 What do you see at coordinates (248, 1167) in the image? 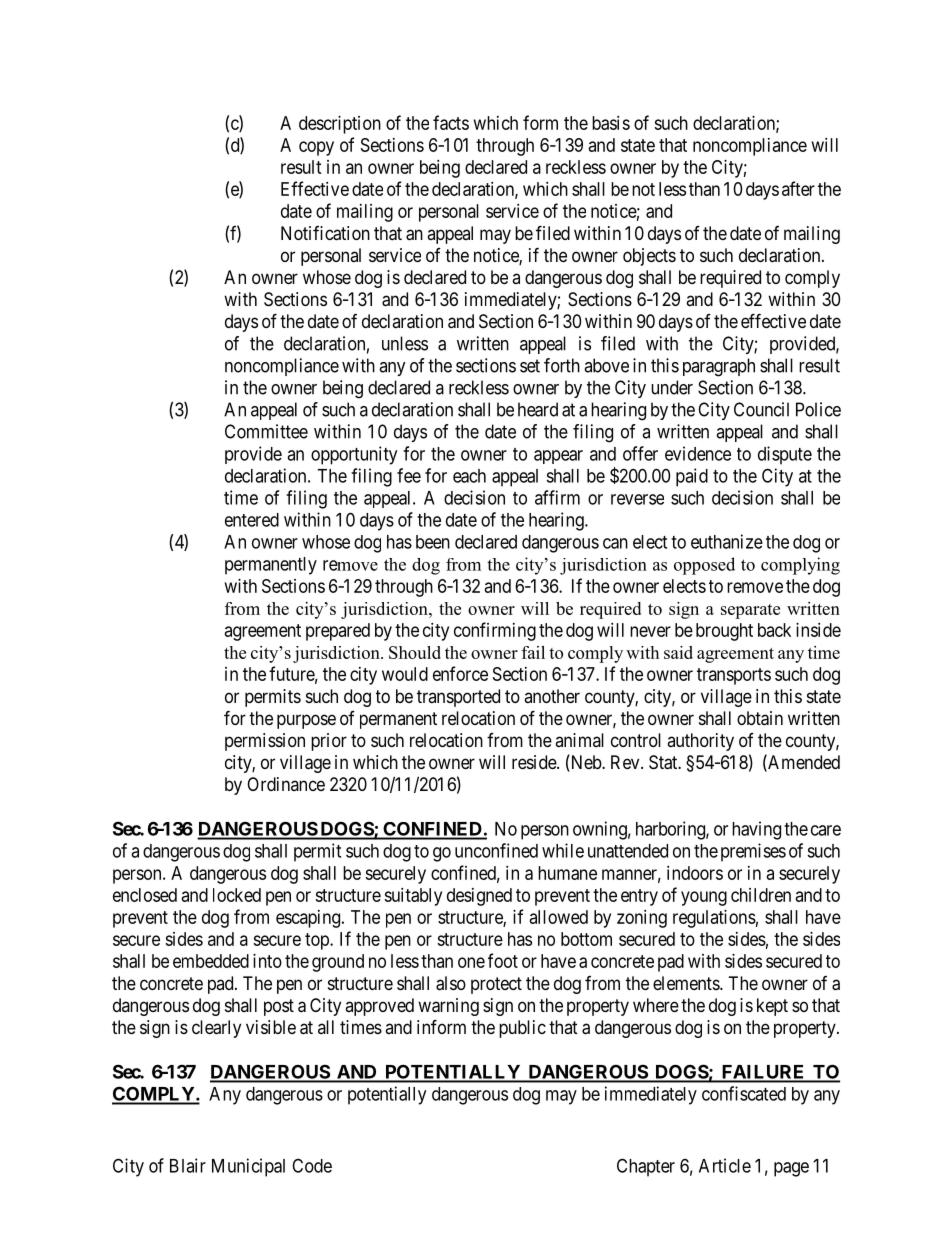
I see `Municipal` at bounding box center [248, 1167].
